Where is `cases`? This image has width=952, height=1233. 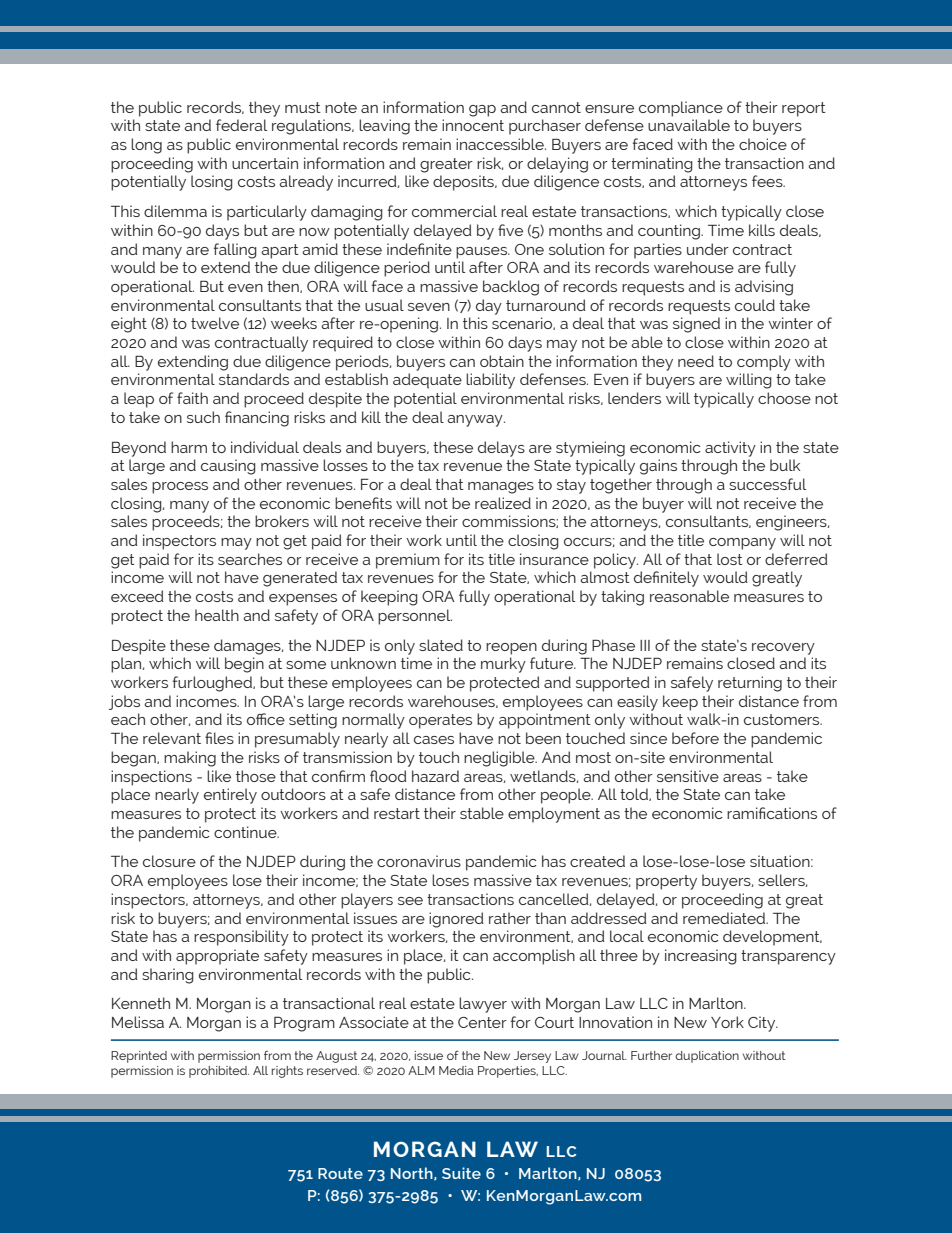 cases is located at coordinates (434, 740).
